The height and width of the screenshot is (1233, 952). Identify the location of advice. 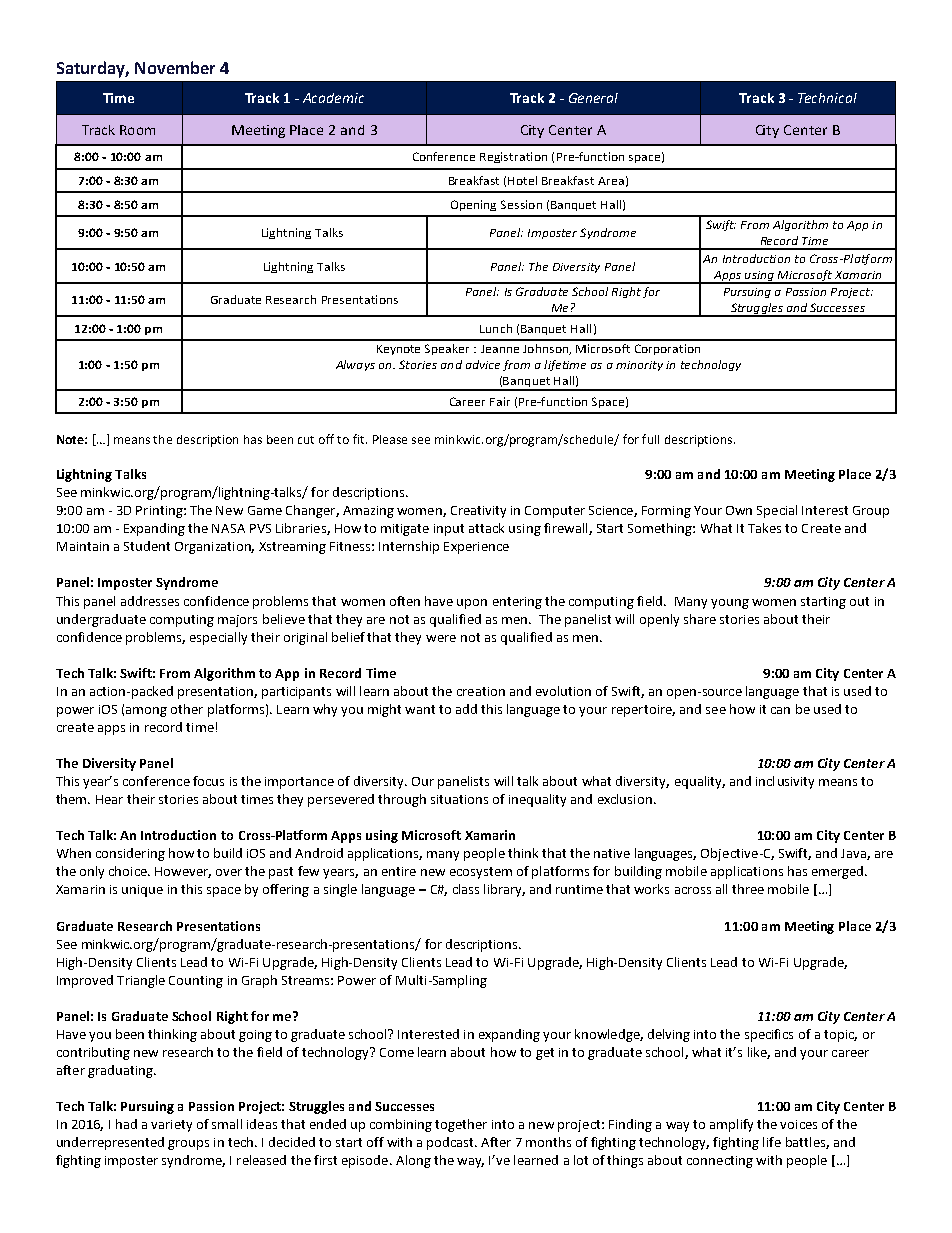
(483, 364).
